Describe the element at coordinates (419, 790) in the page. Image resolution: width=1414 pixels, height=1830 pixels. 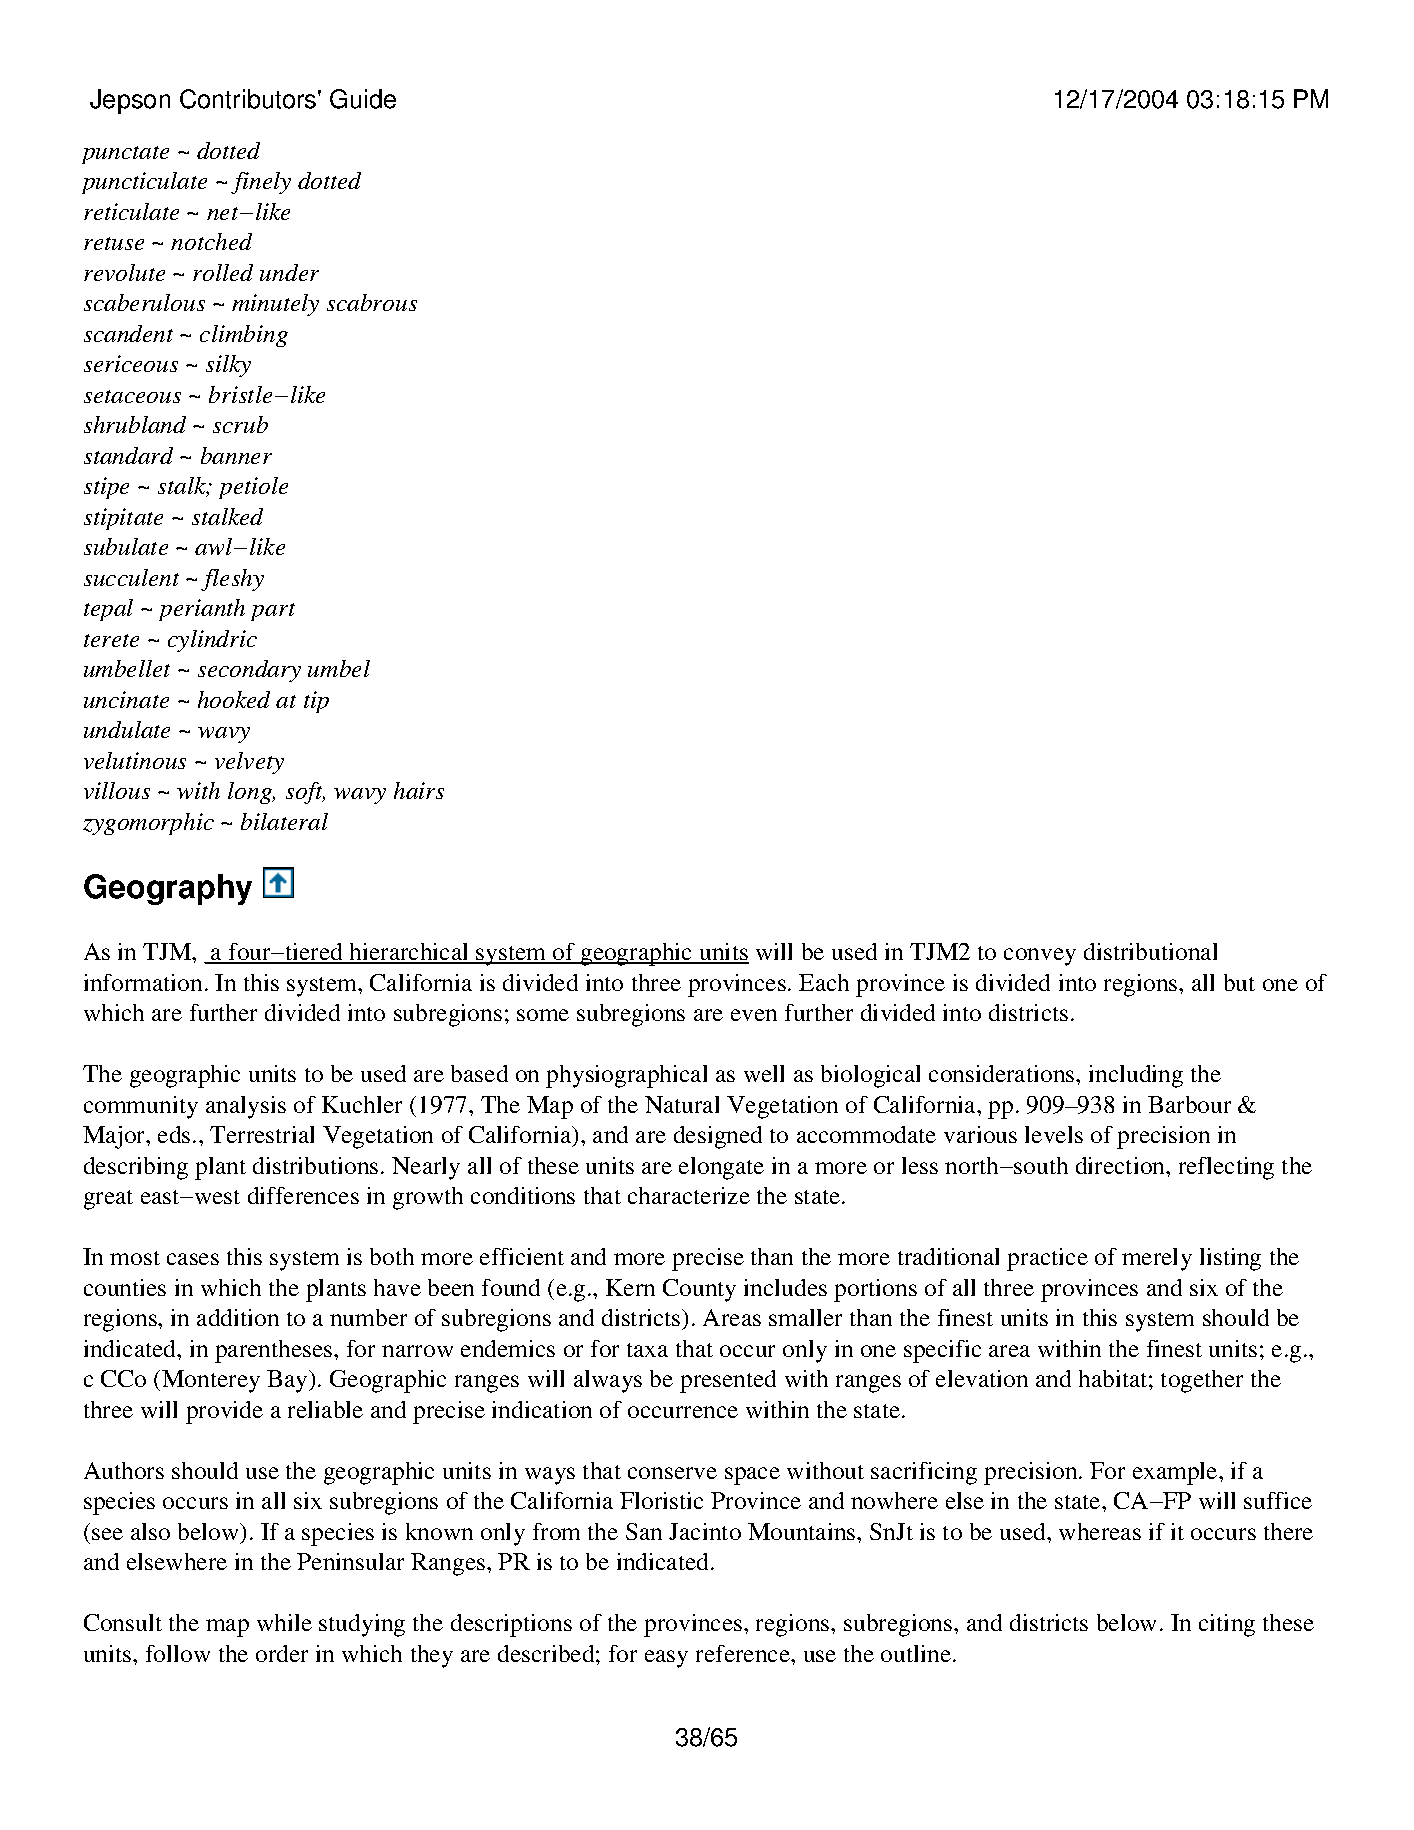
I see `hairs` at that location.
